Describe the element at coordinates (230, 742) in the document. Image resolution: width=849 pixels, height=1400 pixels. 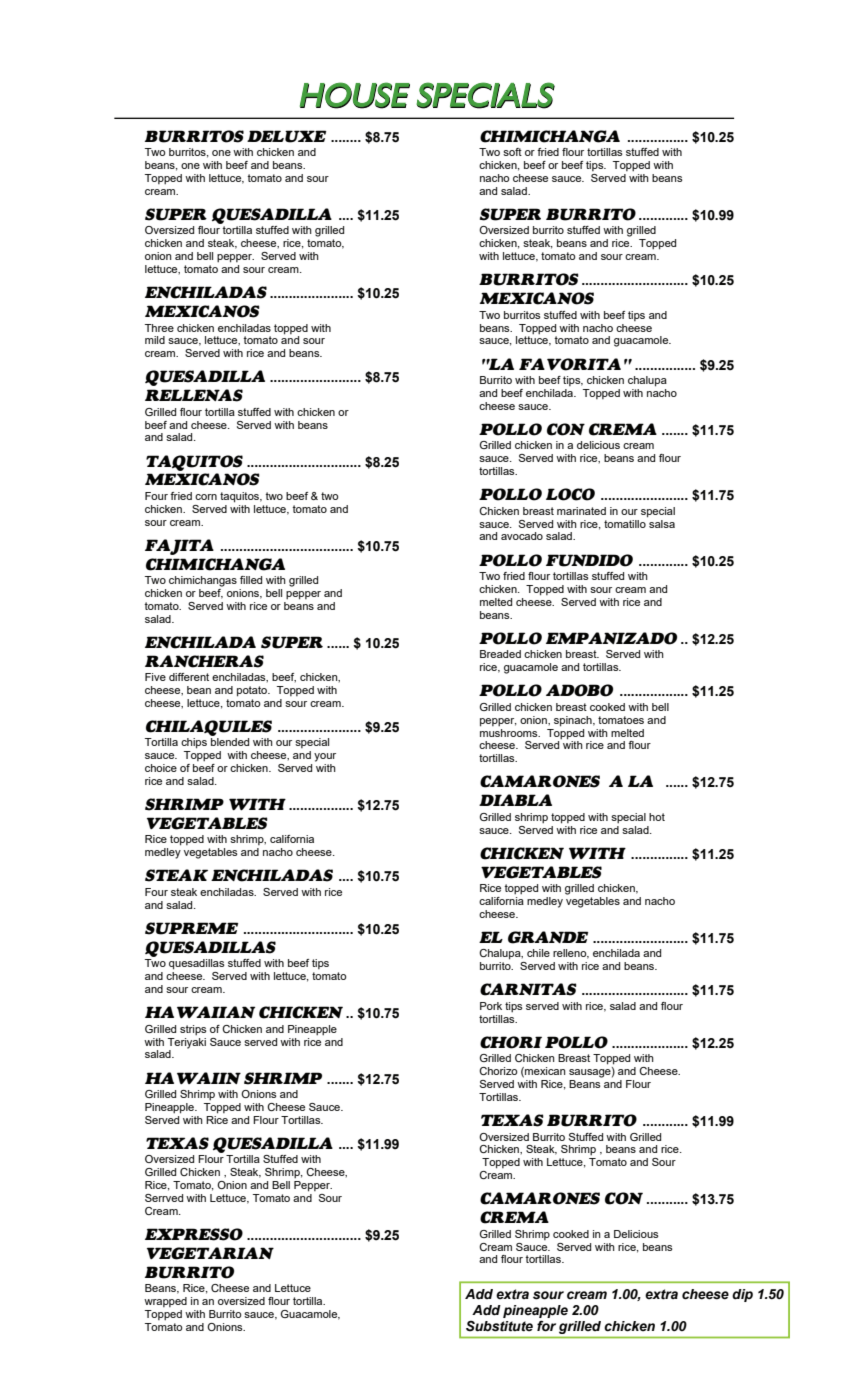
I see `blended` at that location.
